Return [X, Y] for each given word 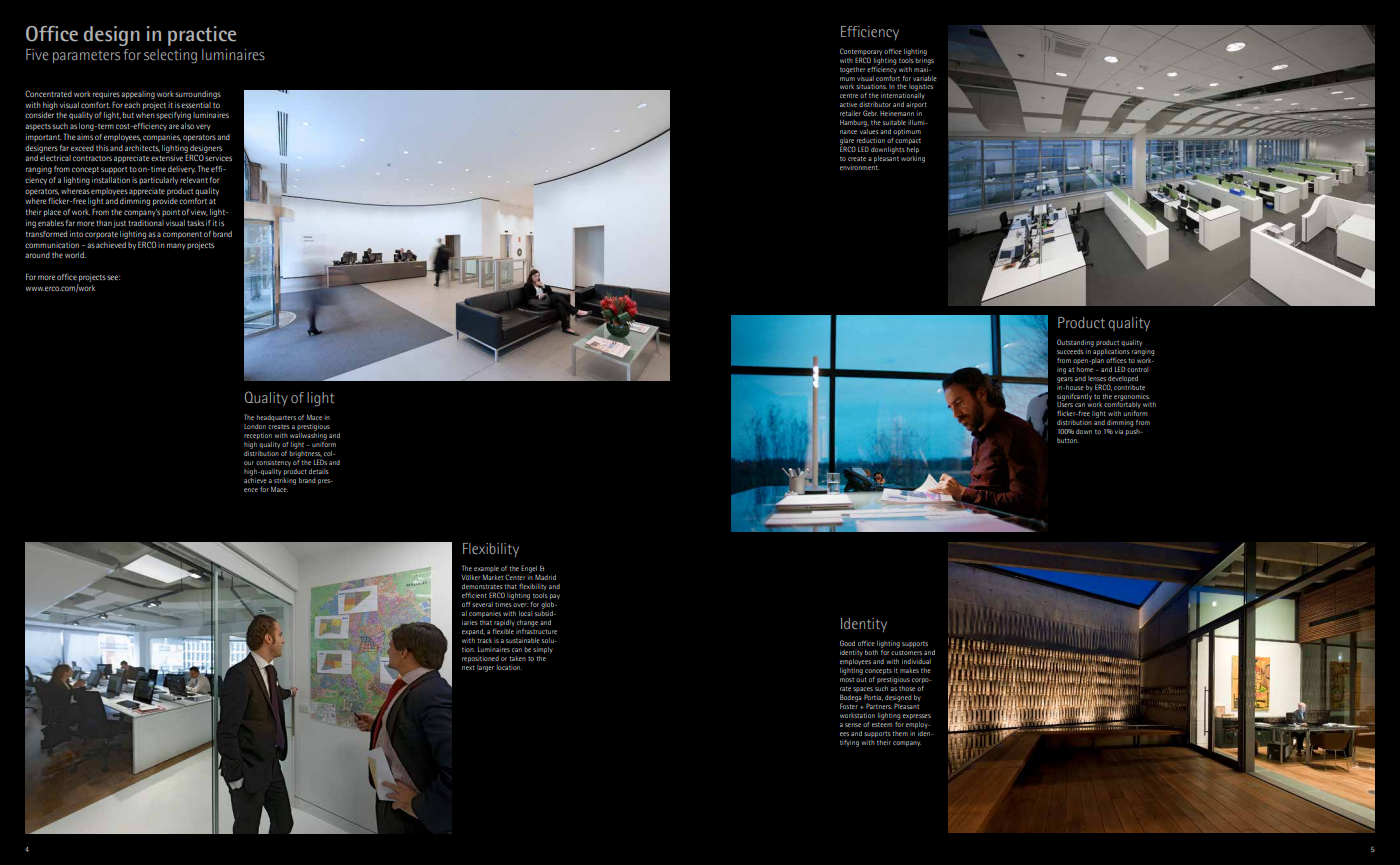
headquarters [276, 418]
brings [924, 60]
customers [906, 652]
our [249, 463]
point [171, 213]
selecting [170, 56]
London [255, 426]
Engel [529, 569]
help [913, 150]
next [468, 667]
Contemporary [861, 53]
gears [1065, 380]
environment [859, 167]
